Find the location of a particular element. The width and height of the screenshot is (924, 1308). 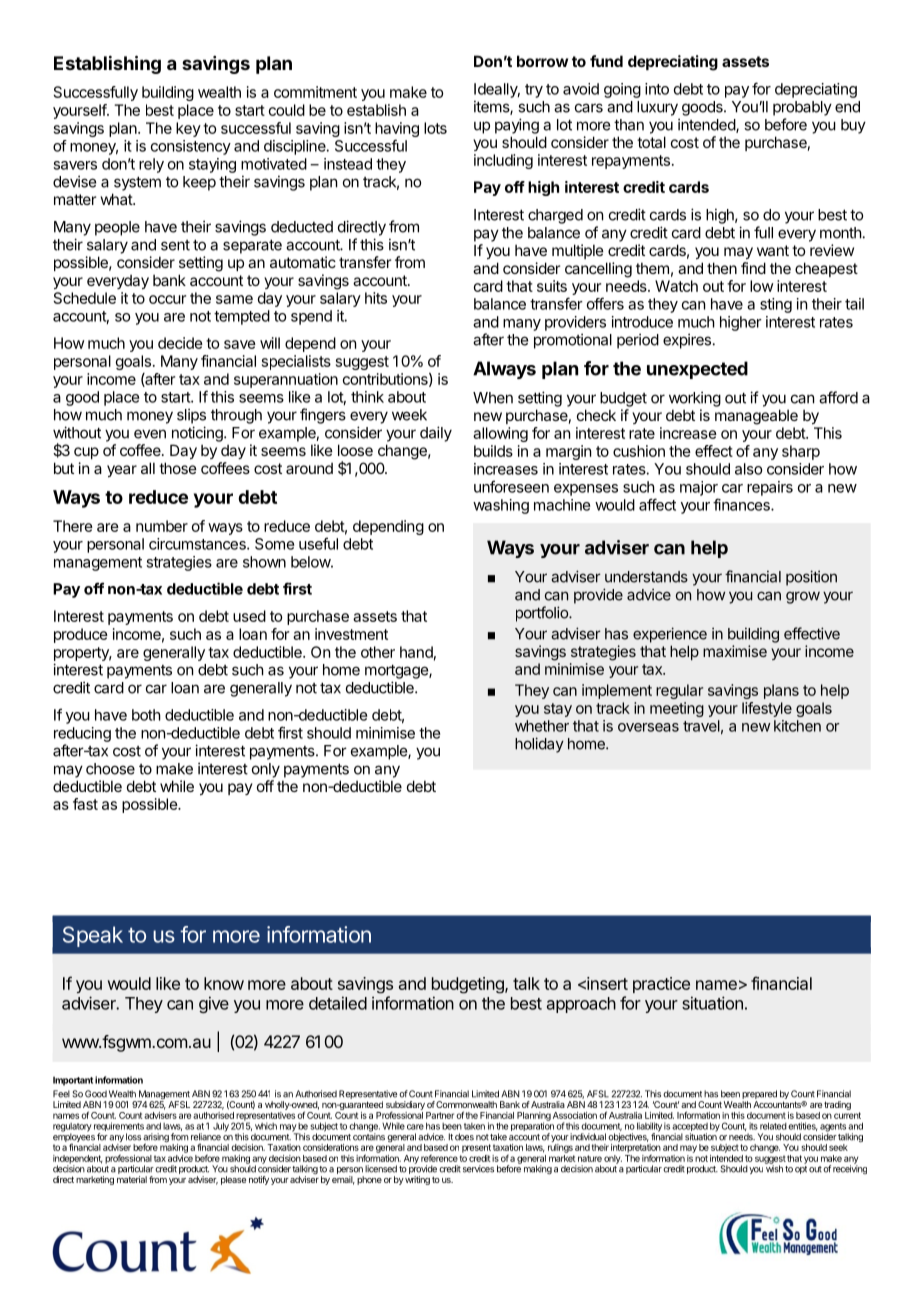

key is located at coordinates (188, 129).
